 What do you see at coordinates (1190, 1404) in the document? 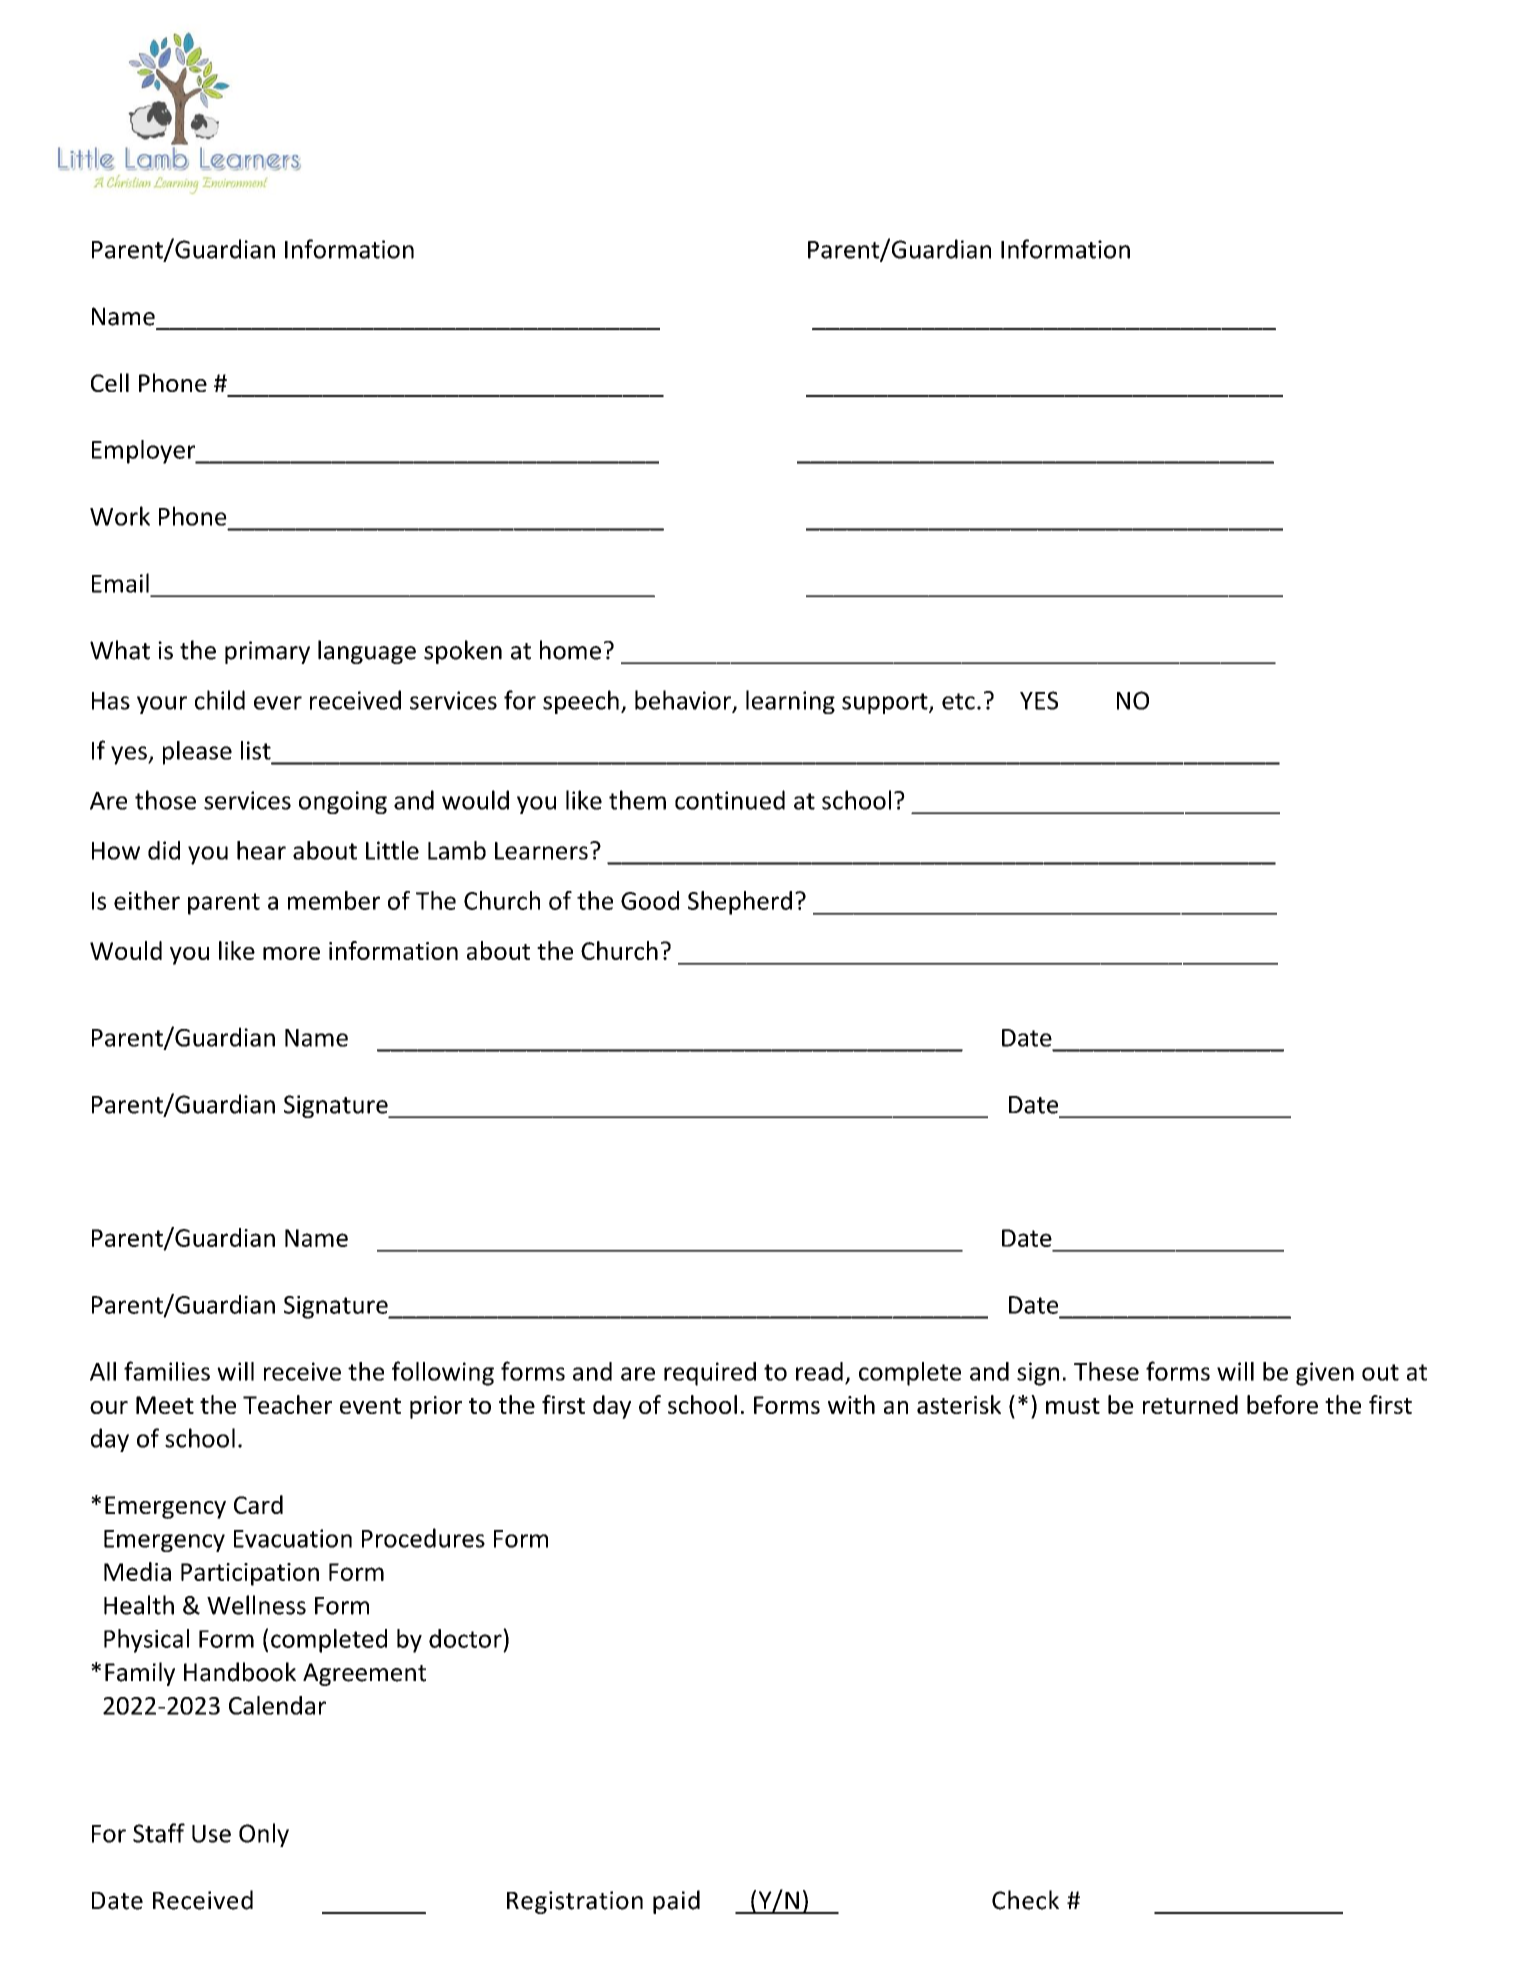
I see `returned` at bounding box center [1190, 1404].
